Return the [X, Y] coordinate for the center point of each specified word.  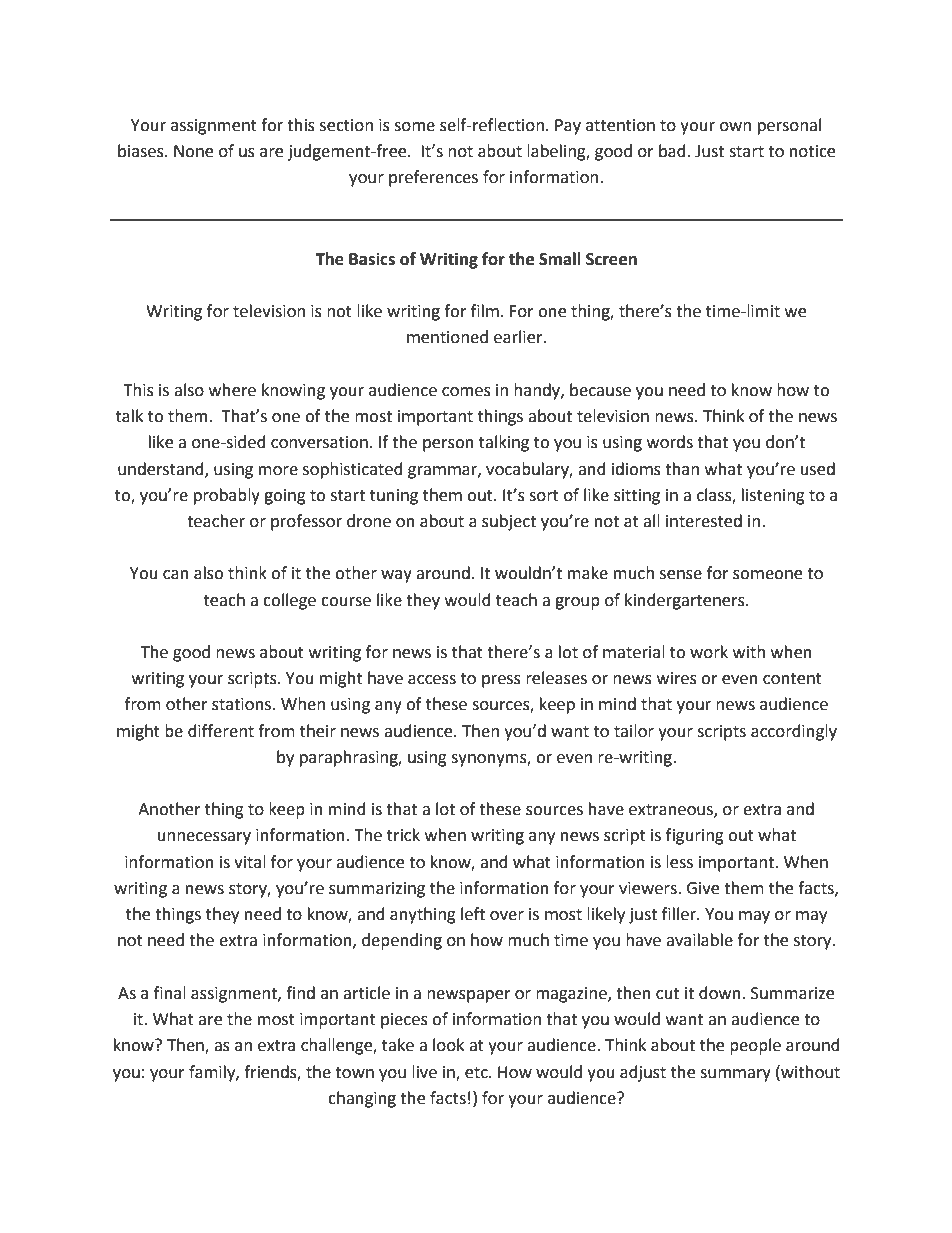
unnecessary [204, 838]
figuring [695, 836]
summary [735, 1075]
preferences [433, 178]
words [670, 442]
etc [477, 1073]
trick [403, 835]
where [232, 390]
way [396, 576]
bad [673, 151]
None [193, 151]
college [289, 601]
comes [466, 392]
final [170, 993]
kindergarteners [686, 601]
